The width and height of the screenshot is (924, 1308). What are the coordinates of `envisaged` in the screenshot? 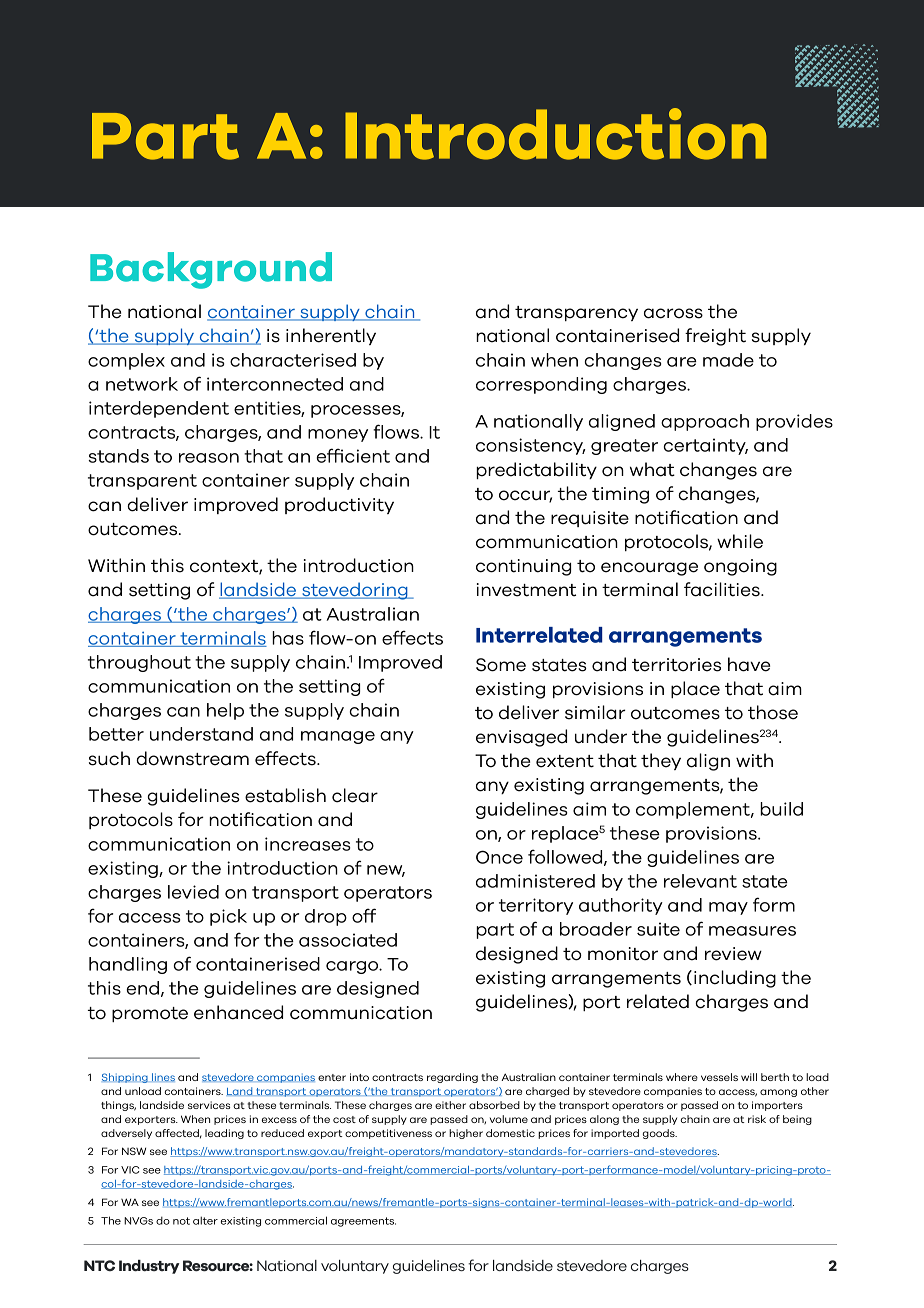 It's located at (521, 738).
